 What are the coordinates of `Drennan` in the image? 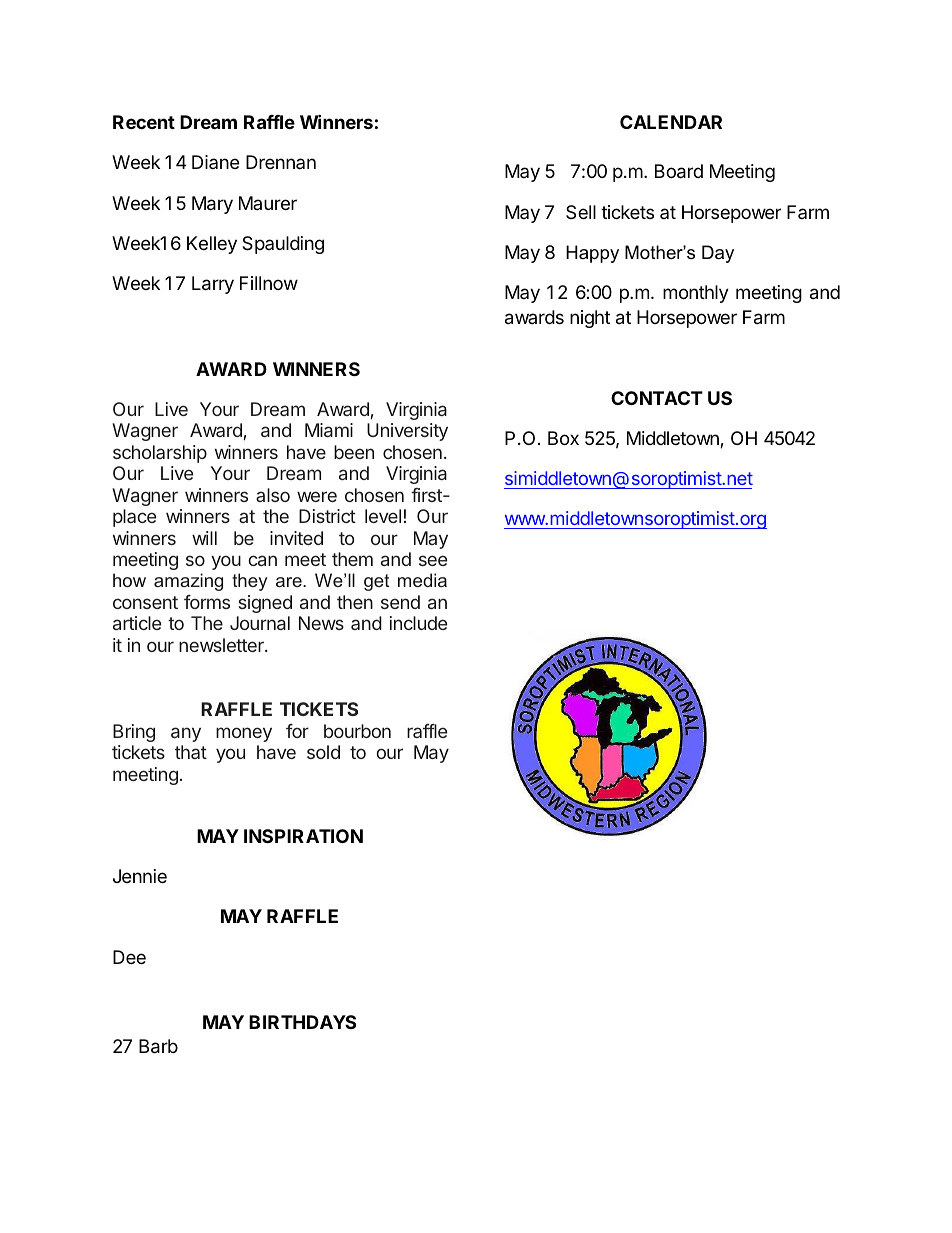 It's located at (281, 162).
